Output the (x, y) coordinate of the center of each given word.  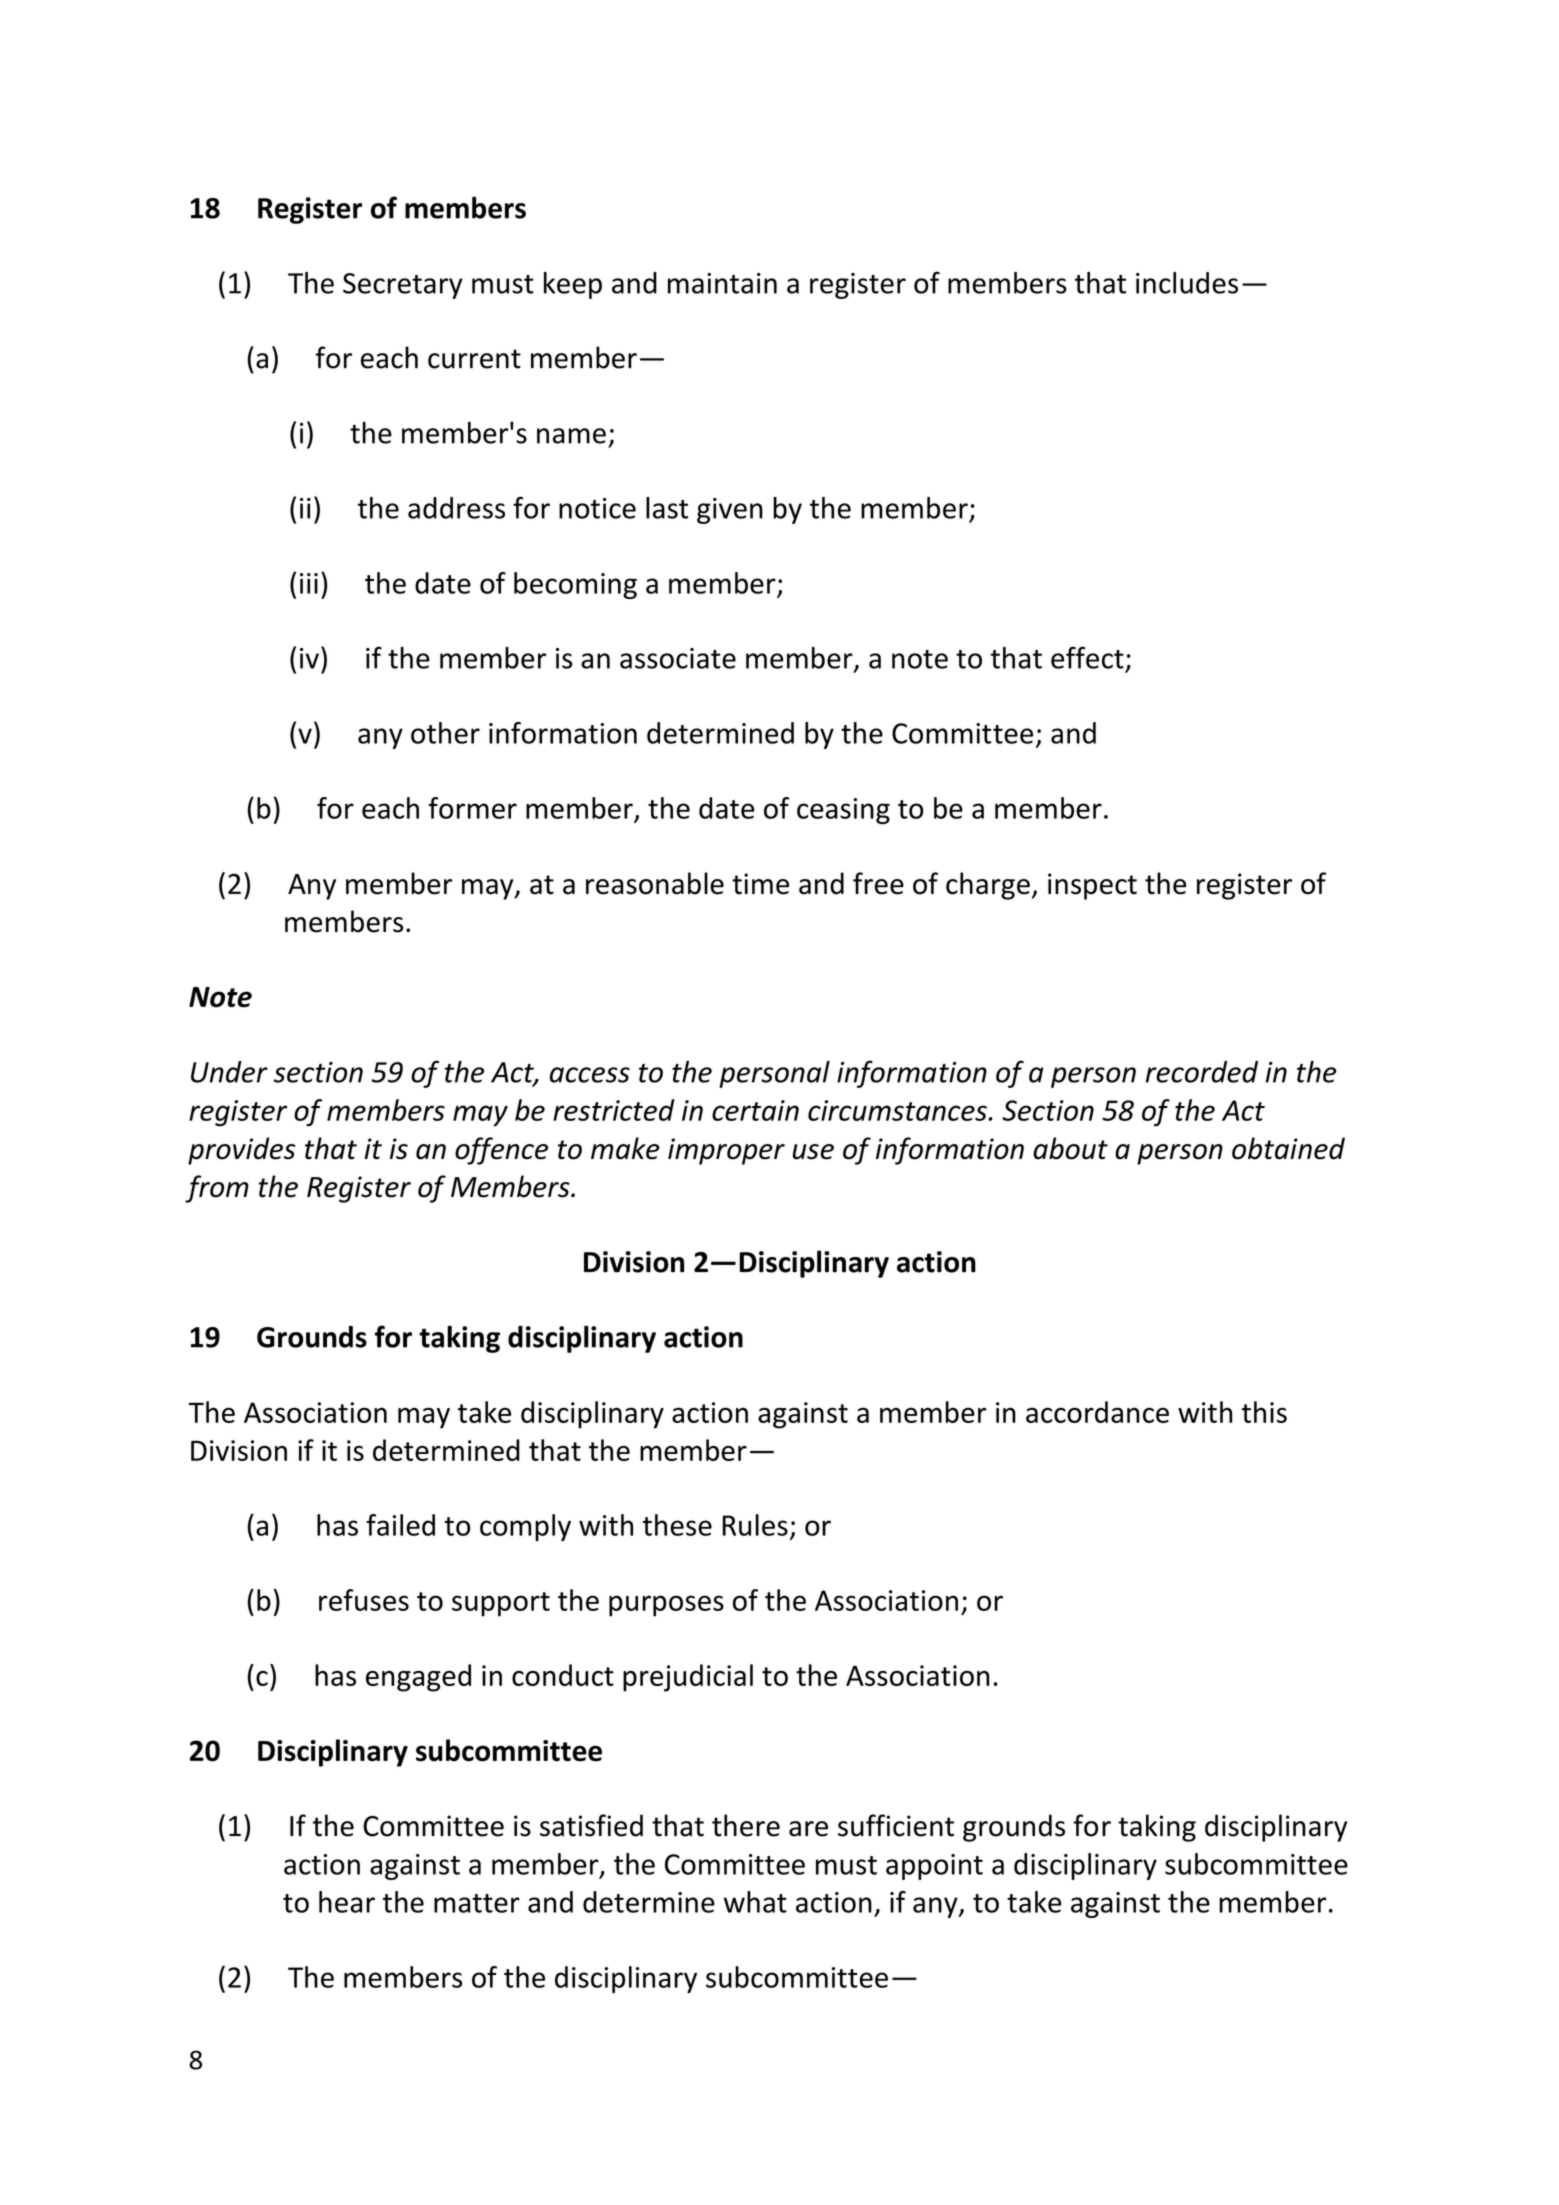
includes (1187, 283)
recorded (1202, 1072)
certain (755, 1110)
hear (347, 1902)
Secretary (403, 286)
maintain (722, 283)
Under (229, 1072)
